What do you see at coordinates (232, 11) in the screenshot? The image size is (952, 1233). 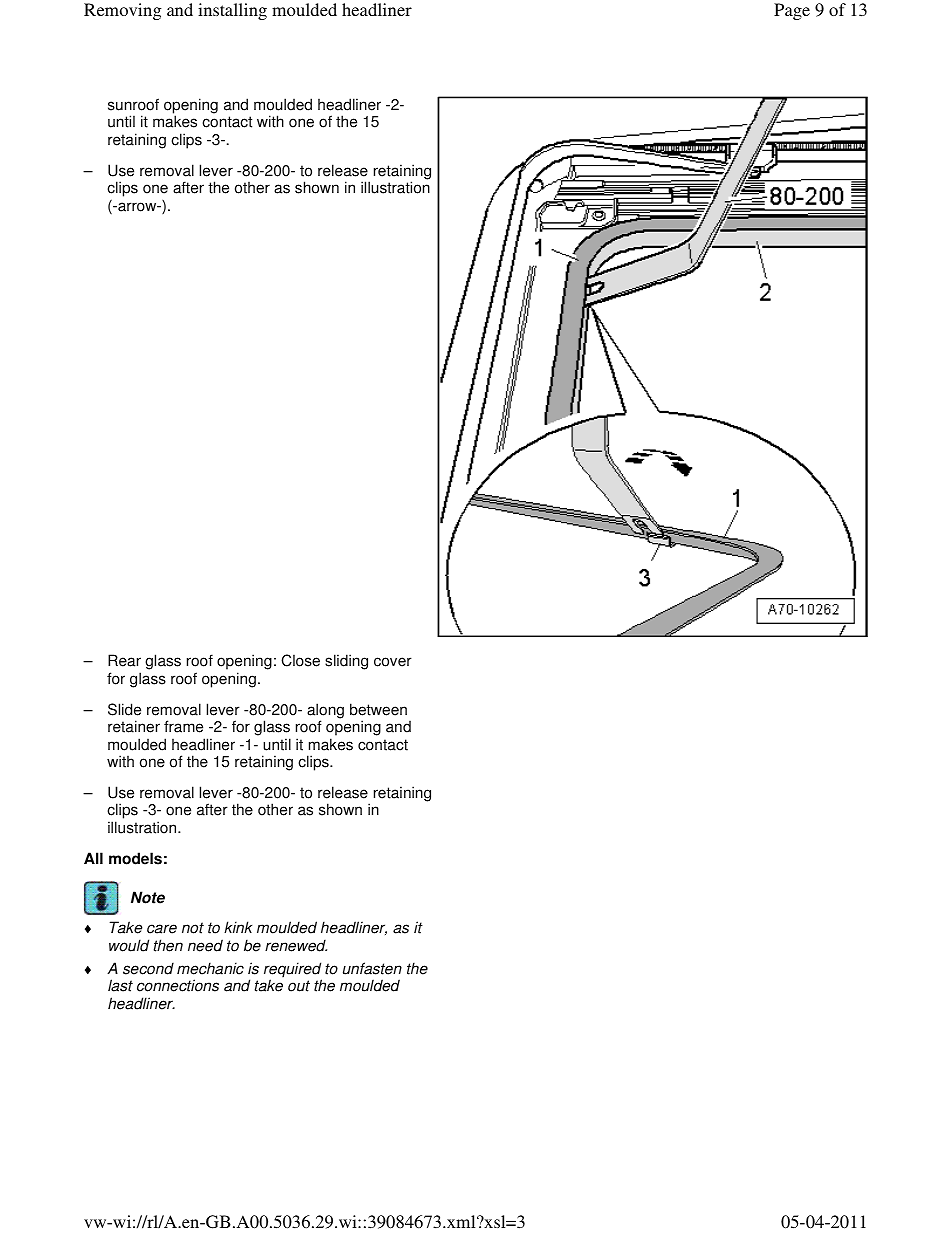 I see `installing` at bounding box center [232, 11].
